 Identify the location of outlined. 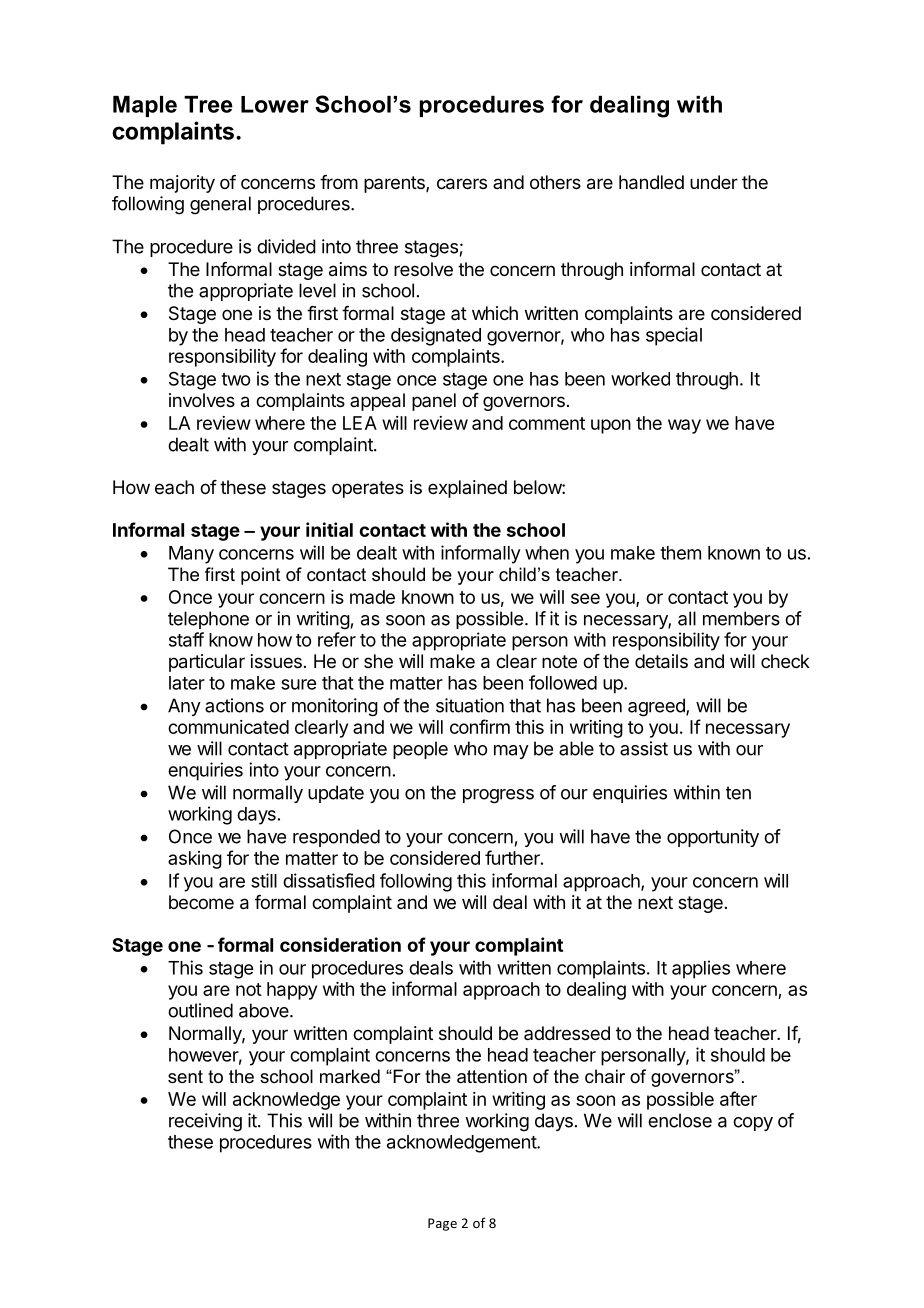
(200, 1010).
